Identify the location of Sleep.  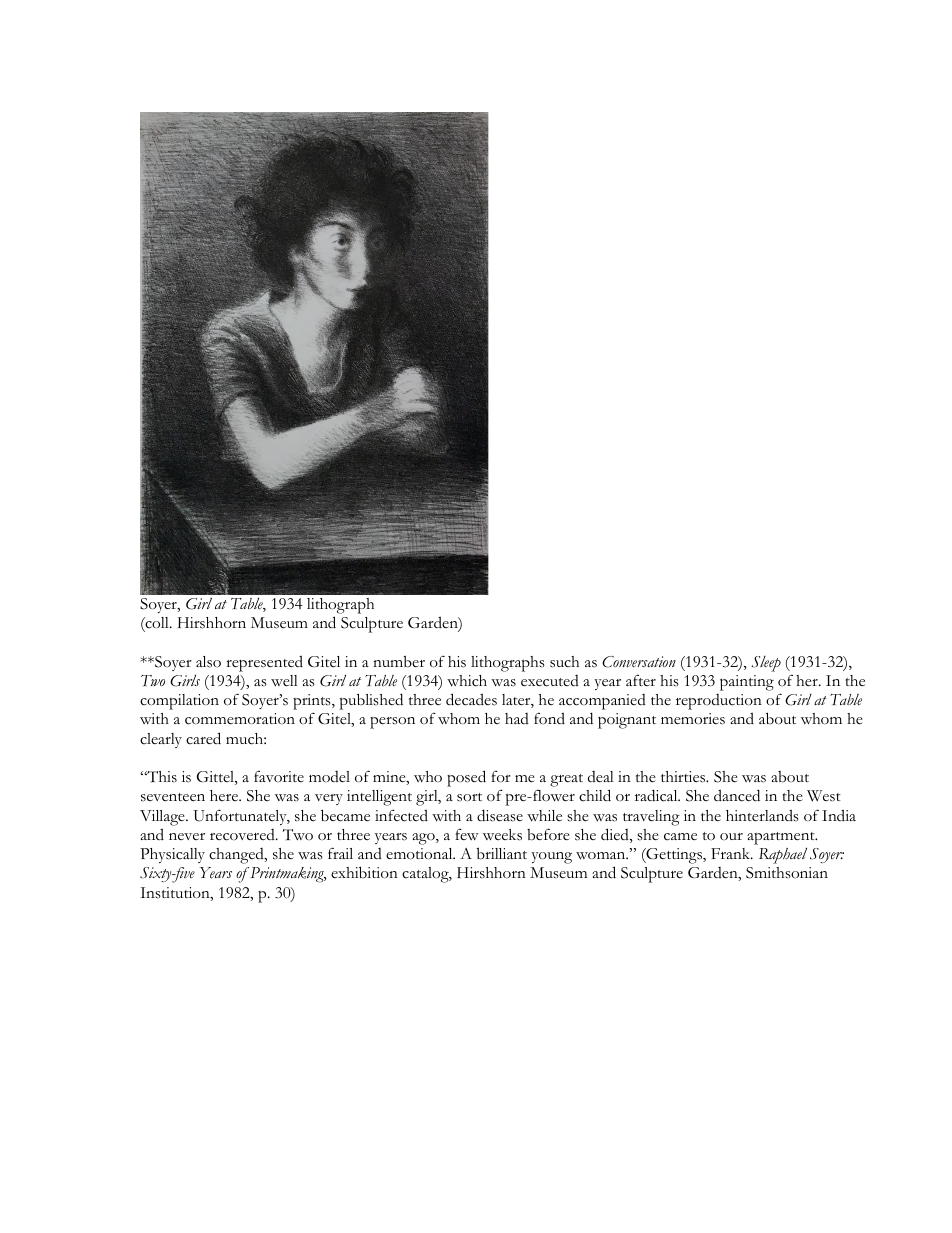
(766, 664).
